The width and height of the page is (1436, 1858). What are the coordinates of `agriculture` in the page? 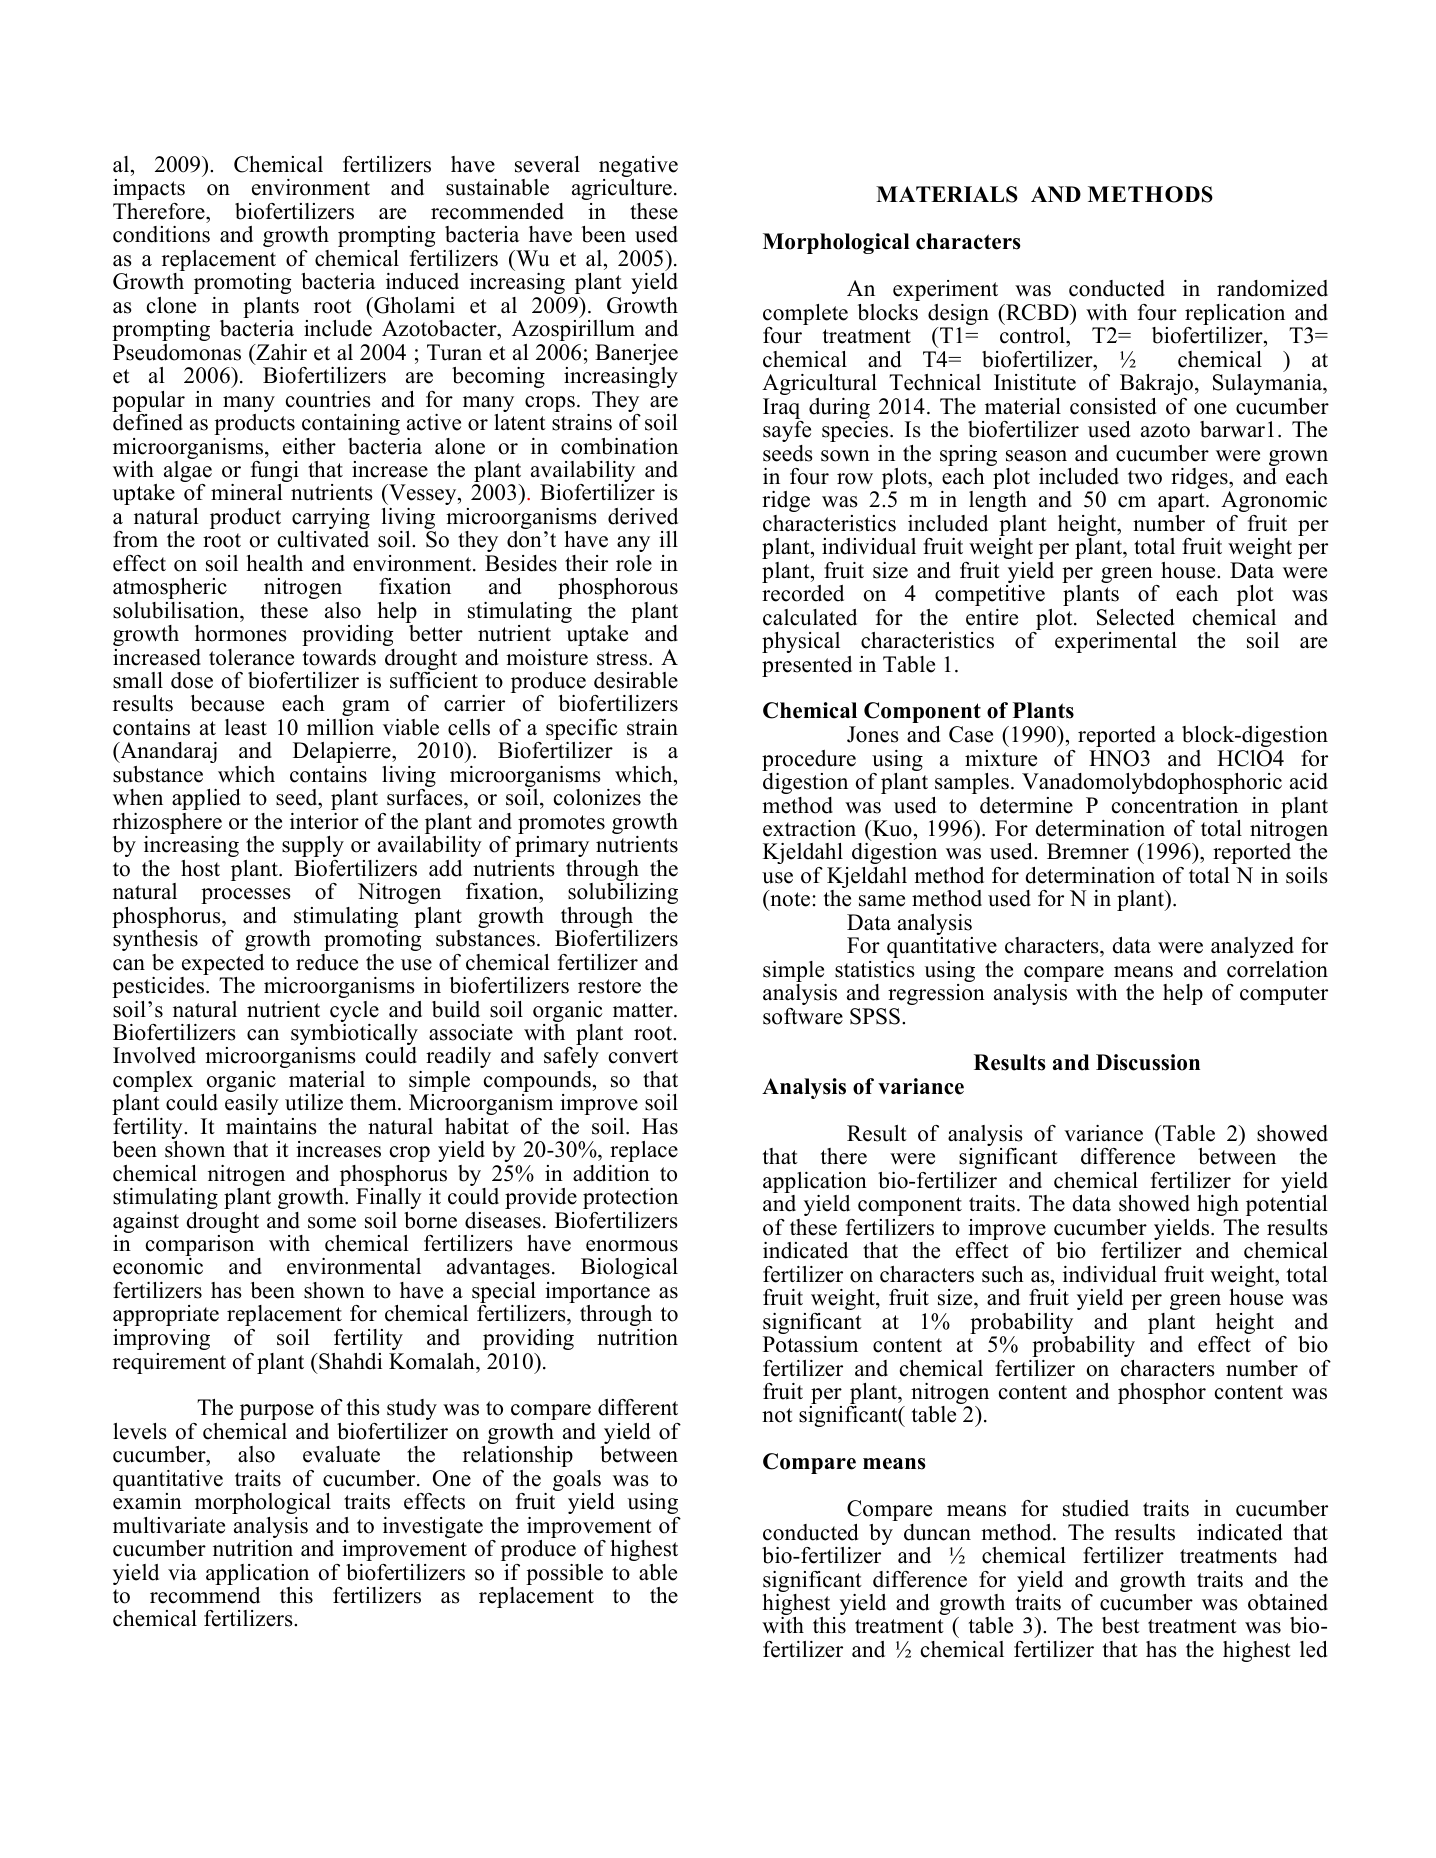 It's located at (622, 189).
